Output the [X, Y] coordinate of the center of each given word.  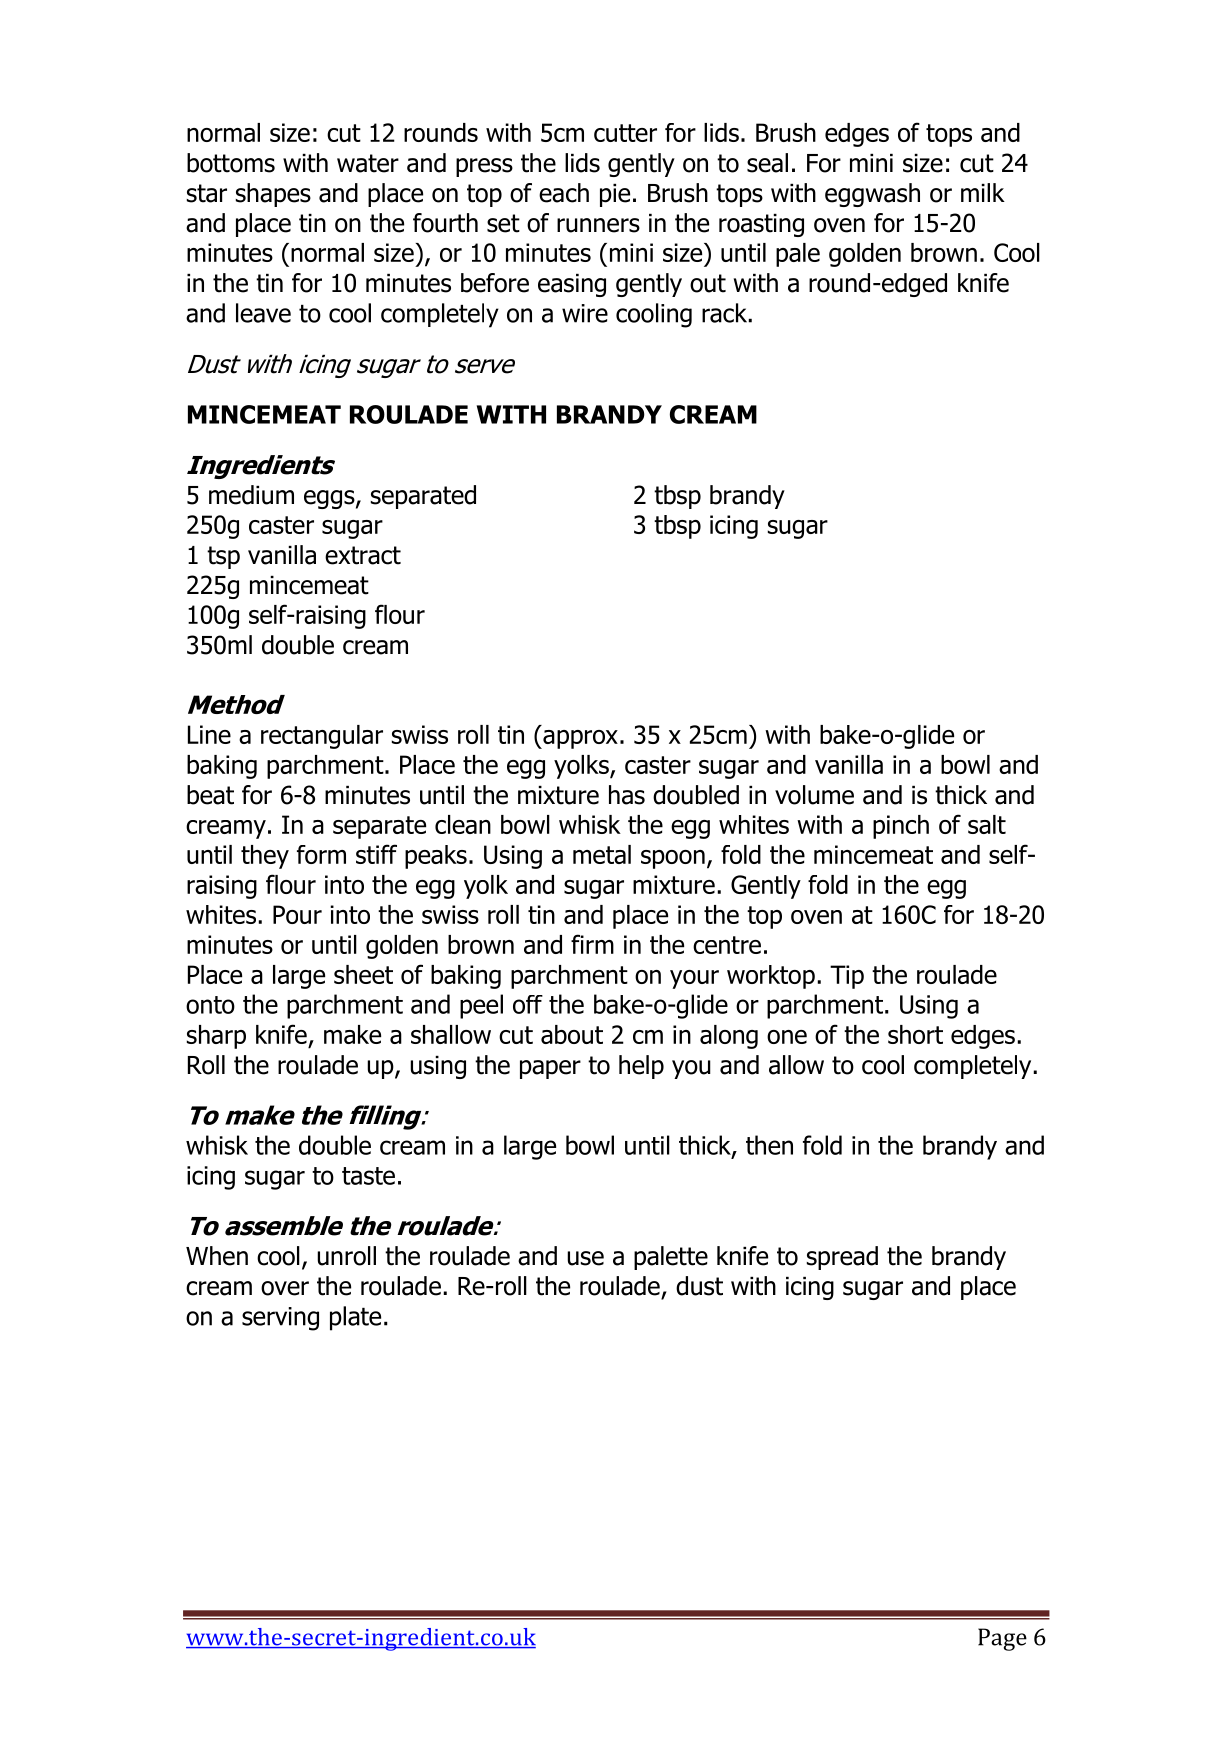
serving [280, 1319]
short [915, 1034]
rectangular [322, 737]
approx [579, 739]
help [641, 1067]
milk [983, 192]
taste [368, 1176]
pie [615, 195]
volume [814, 795]
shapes [273, 195]
